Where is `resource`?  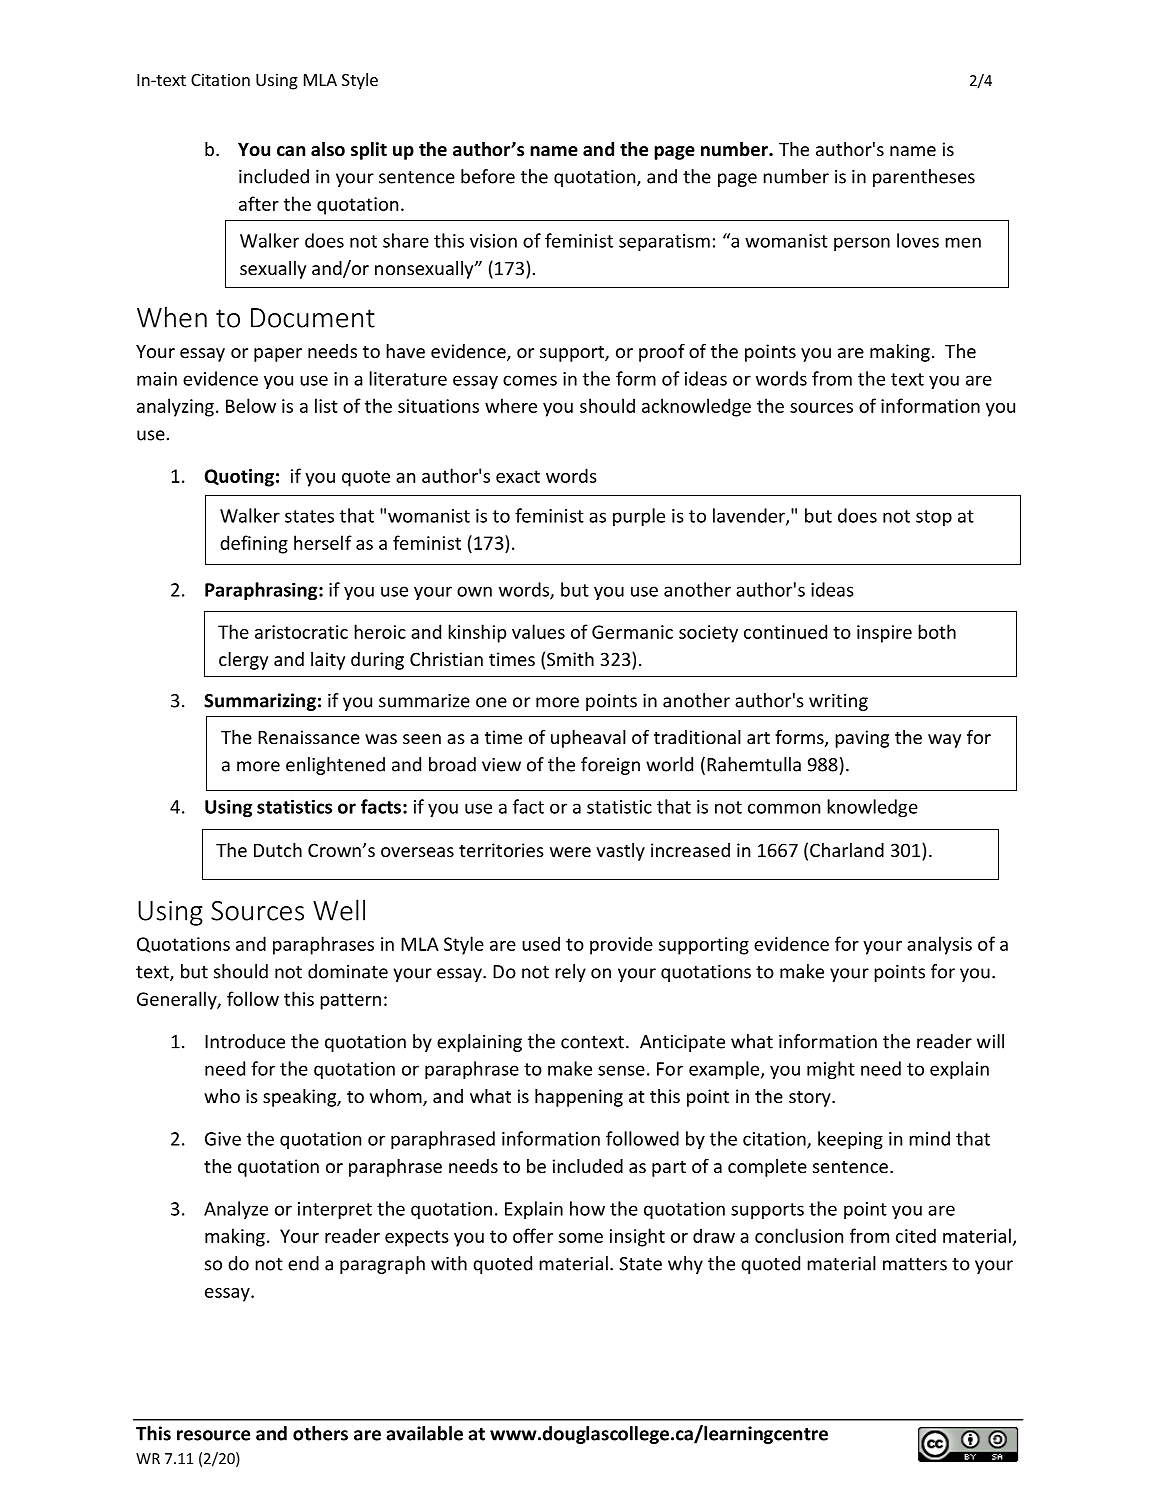 resource is located at coordinates (213, 1435).
